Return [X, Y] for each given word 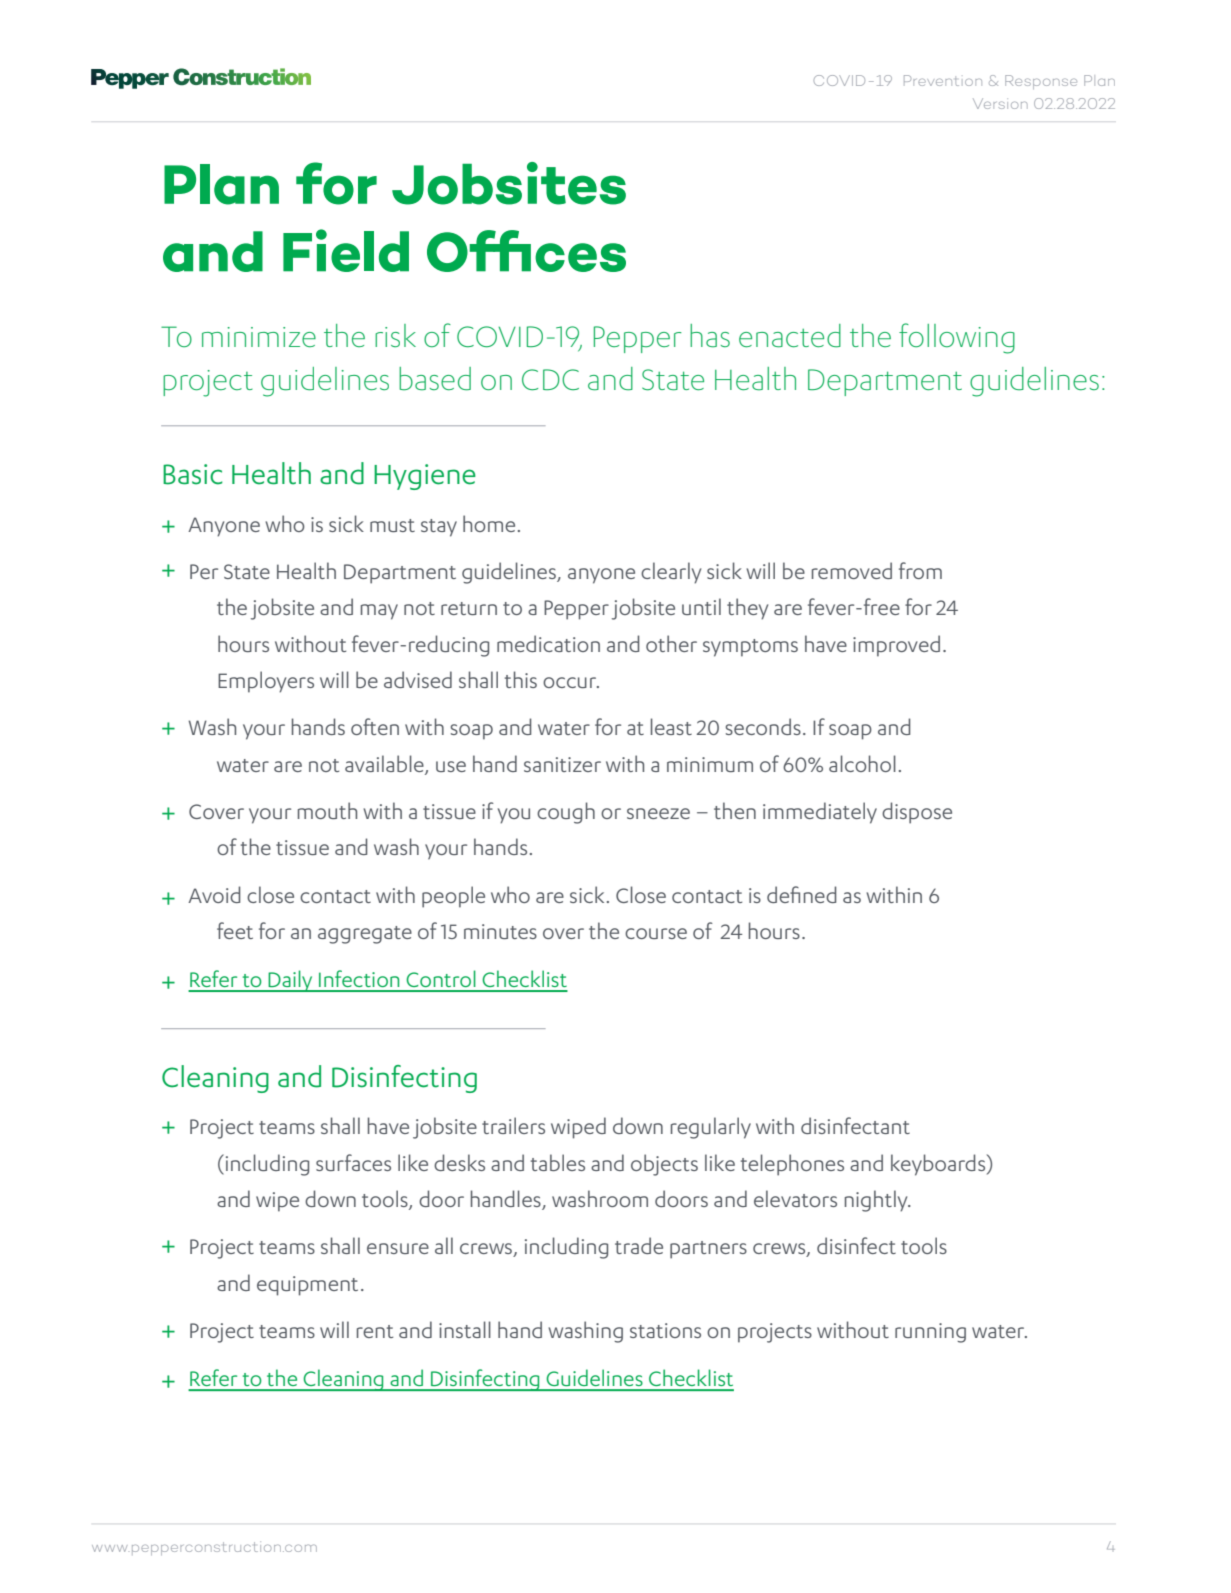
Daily [291, 981]
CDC [550, 380]
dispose [917, 813]
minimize [259, 337]
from [920, 570]
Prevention [943, 80]
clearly [671, 573]
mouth [327, 810]
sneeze [658, 813]
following [957, 338]
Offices [526, 251]
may [379, 612]
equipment [307, 1286]
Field [346, 250]
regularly [711, 1128]
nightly [877, 1201]
